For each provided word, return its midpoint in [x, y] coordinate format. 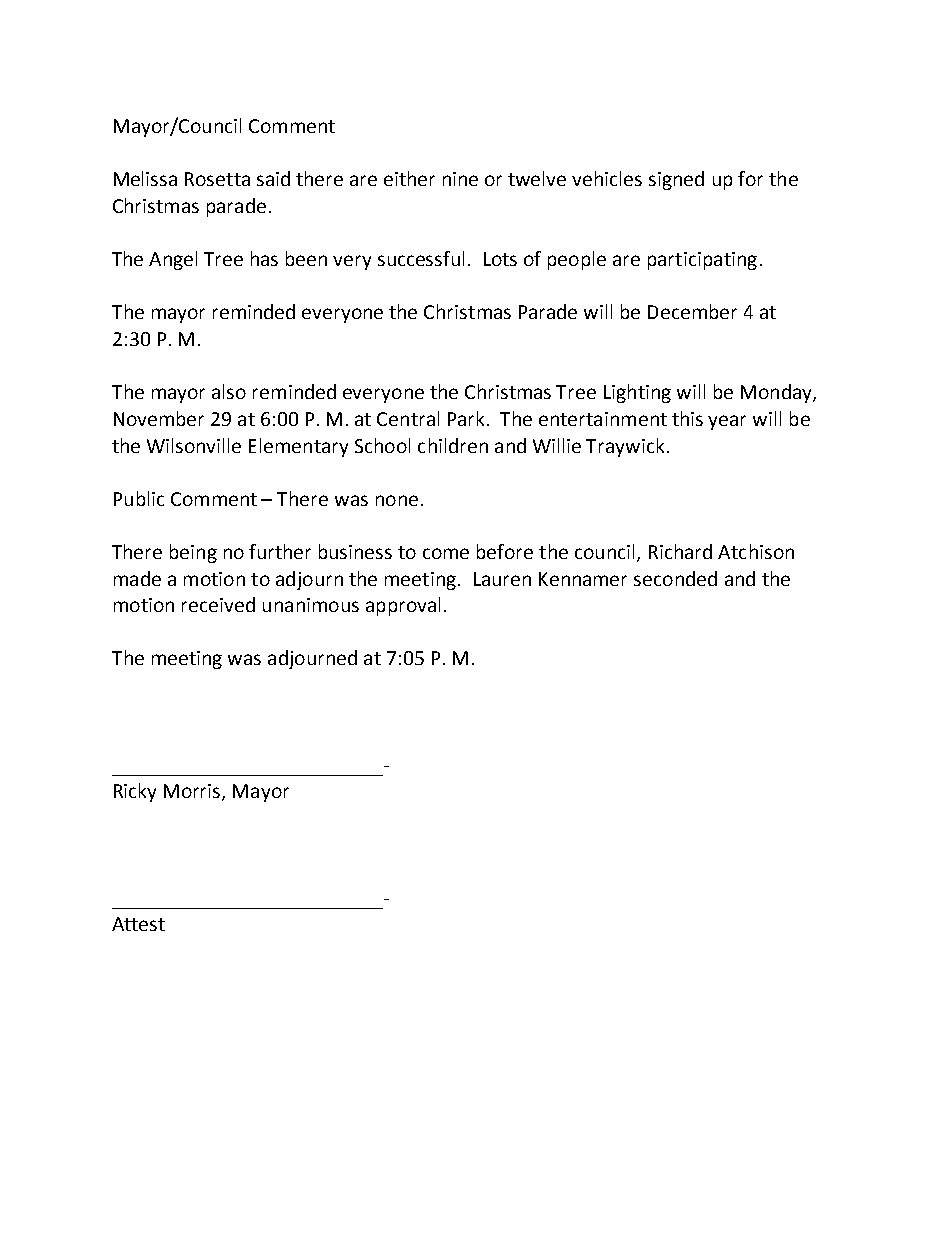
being [193, 553]
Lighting [637, 393]
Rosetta [217, 179]
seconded [675, 578]
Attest [138, 924]
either [409, 178]
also [229, 391]
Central [408, 418]
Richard [680, 551]
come [446, 553]
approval [403, 606]
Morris [193, 792]
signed [676, 180]
